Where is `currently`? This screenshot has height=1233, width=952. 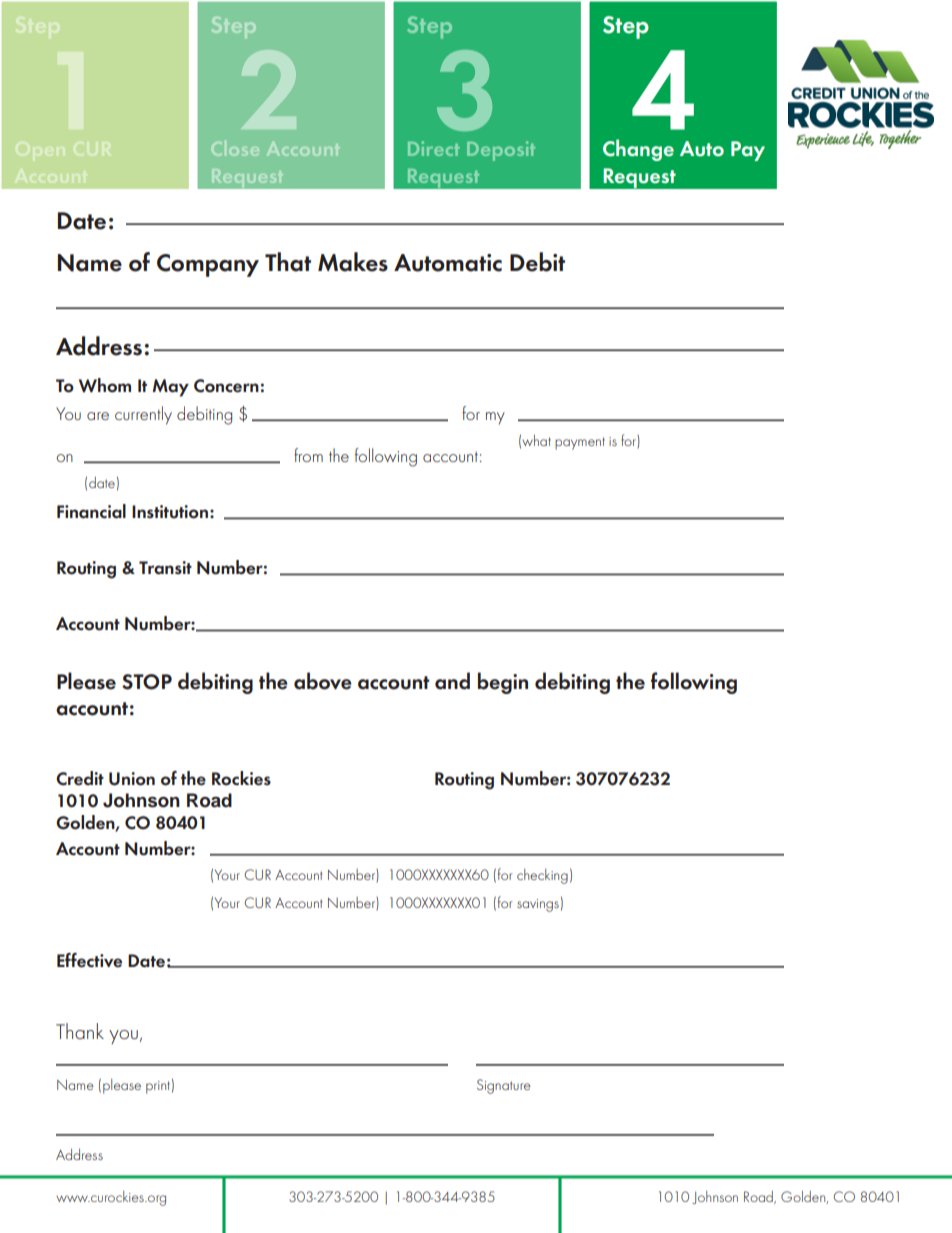 currently is located at coordinates (143, 415).
